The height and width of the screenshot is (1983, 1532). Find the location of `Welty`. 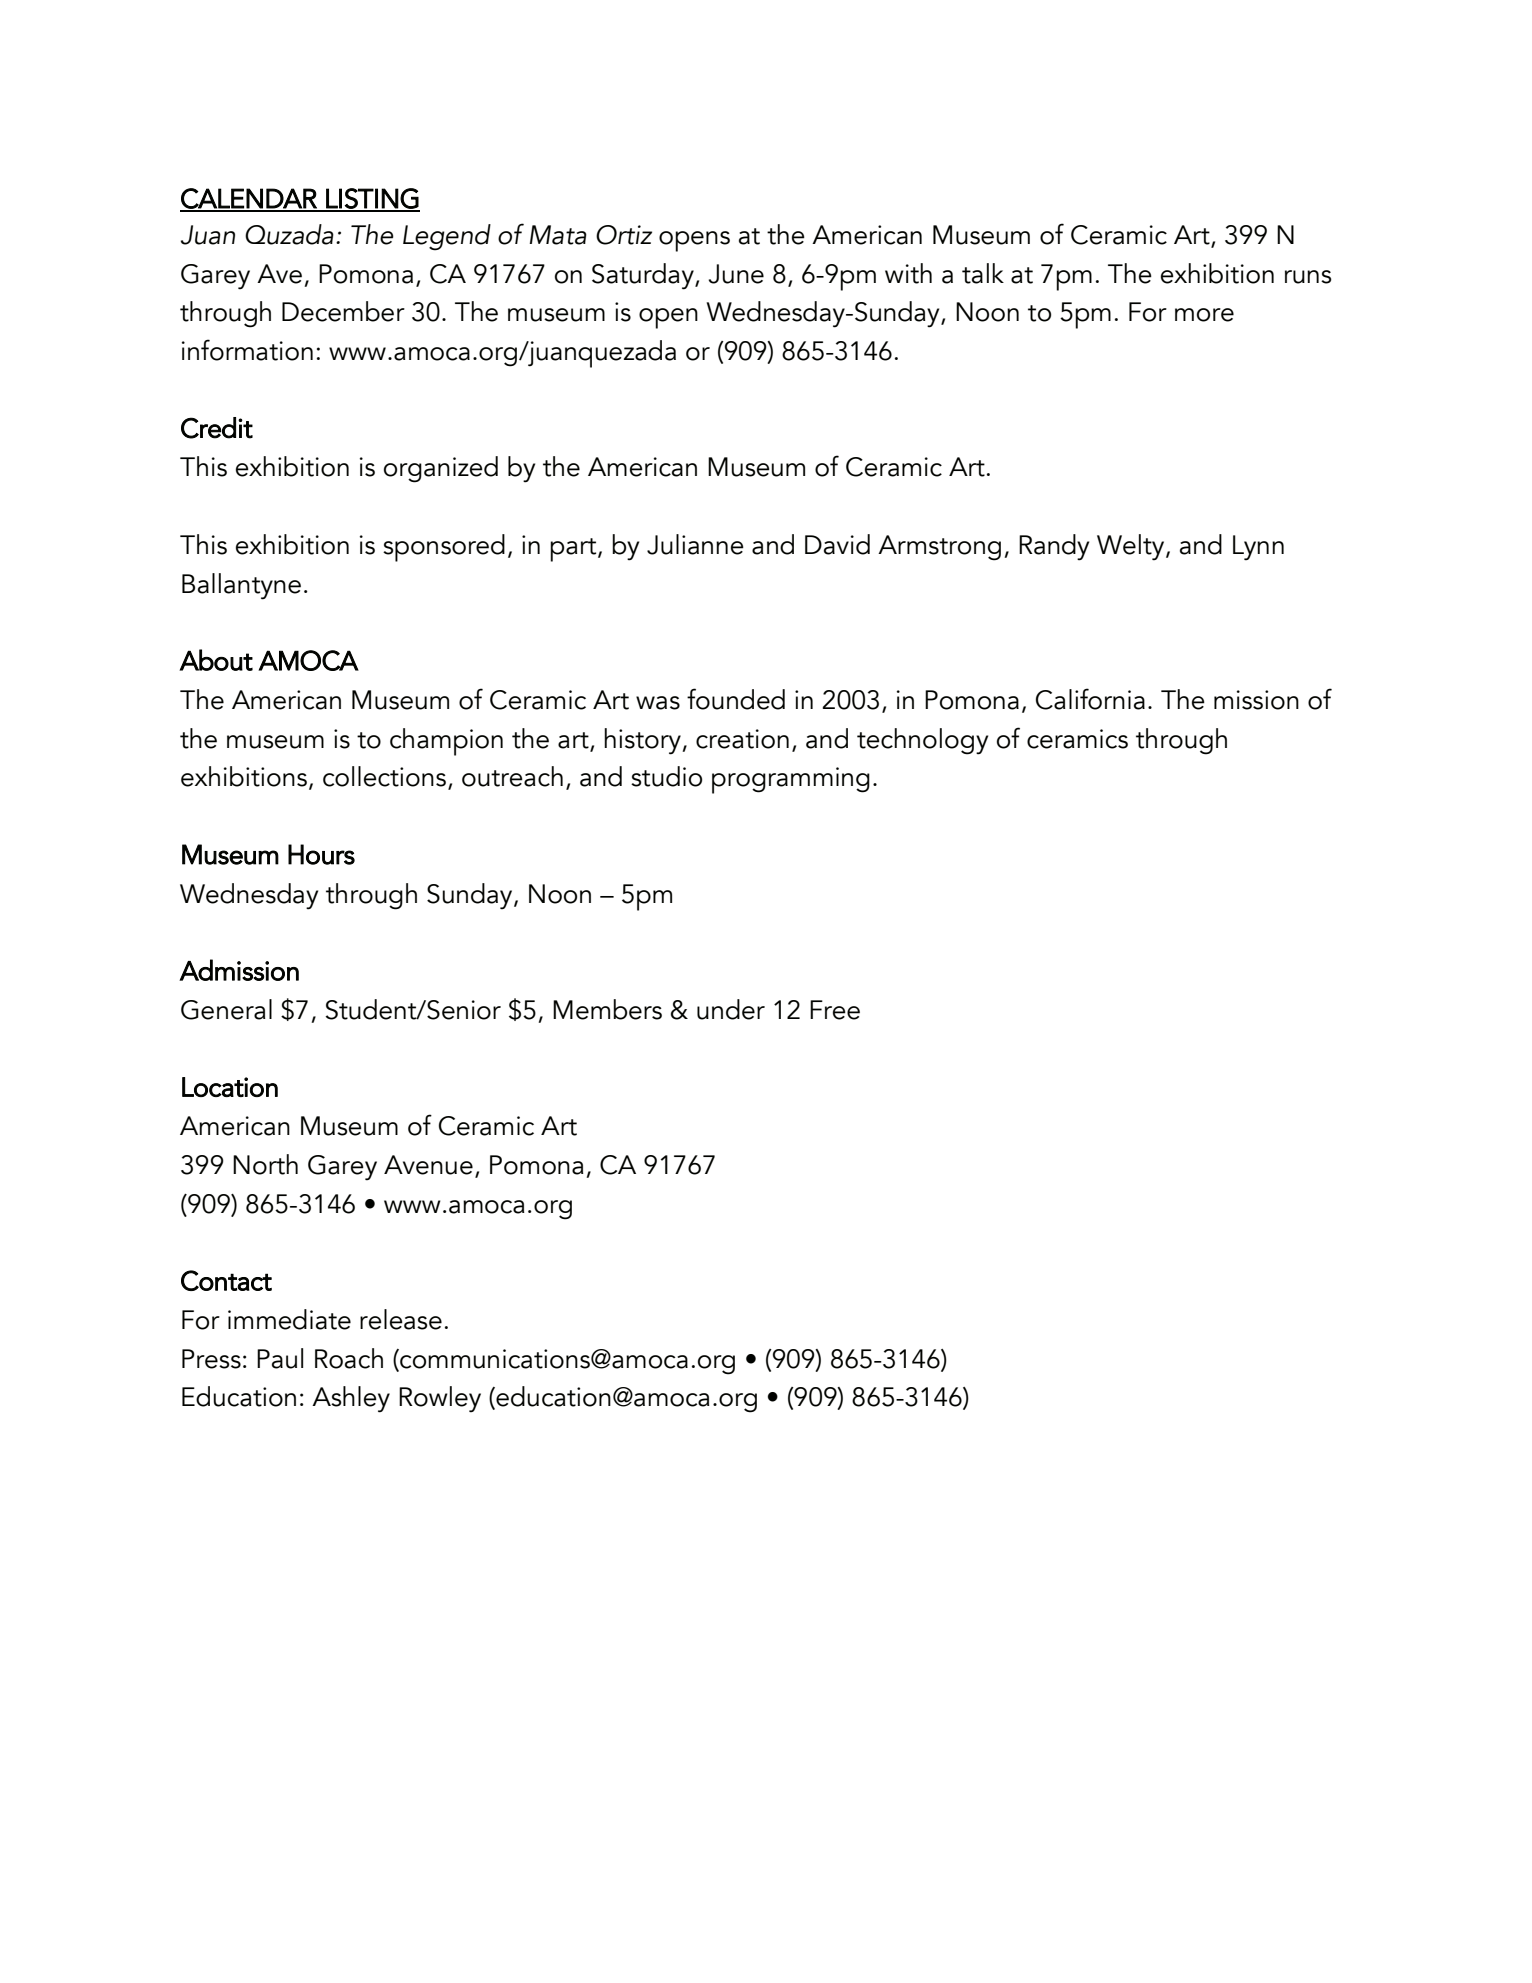

Welty is located at coordinates (1132, 547).
